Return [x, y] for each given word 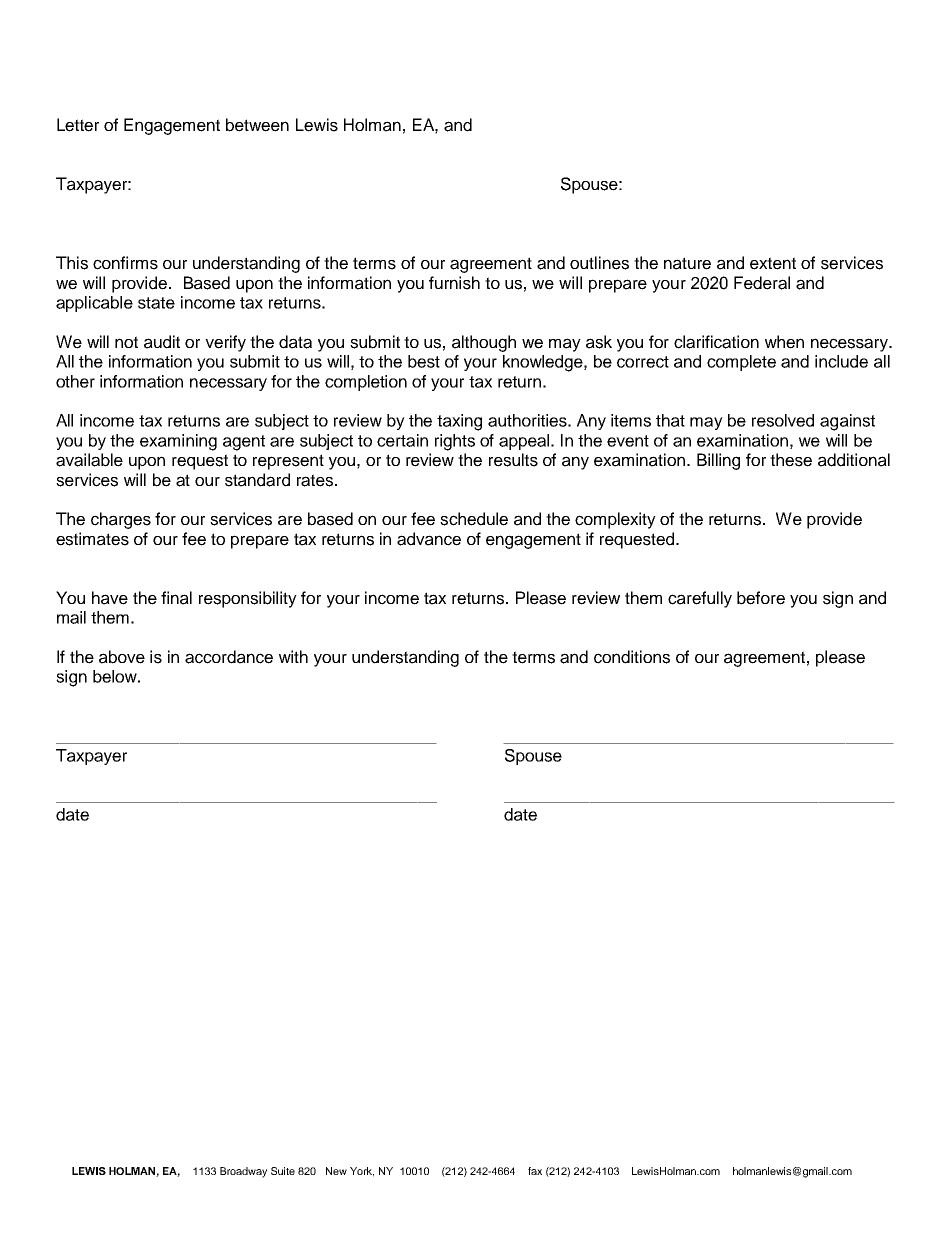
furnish [454, 283]
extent [773, 263]
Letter [78, 125]
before [761, 598]
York [362, 1172]
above [122, 657]
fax [535, 1171]
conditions [632, 657]
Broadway [243, 1172]
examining [178, 442]
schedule [474, 519]
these [791, 460]
